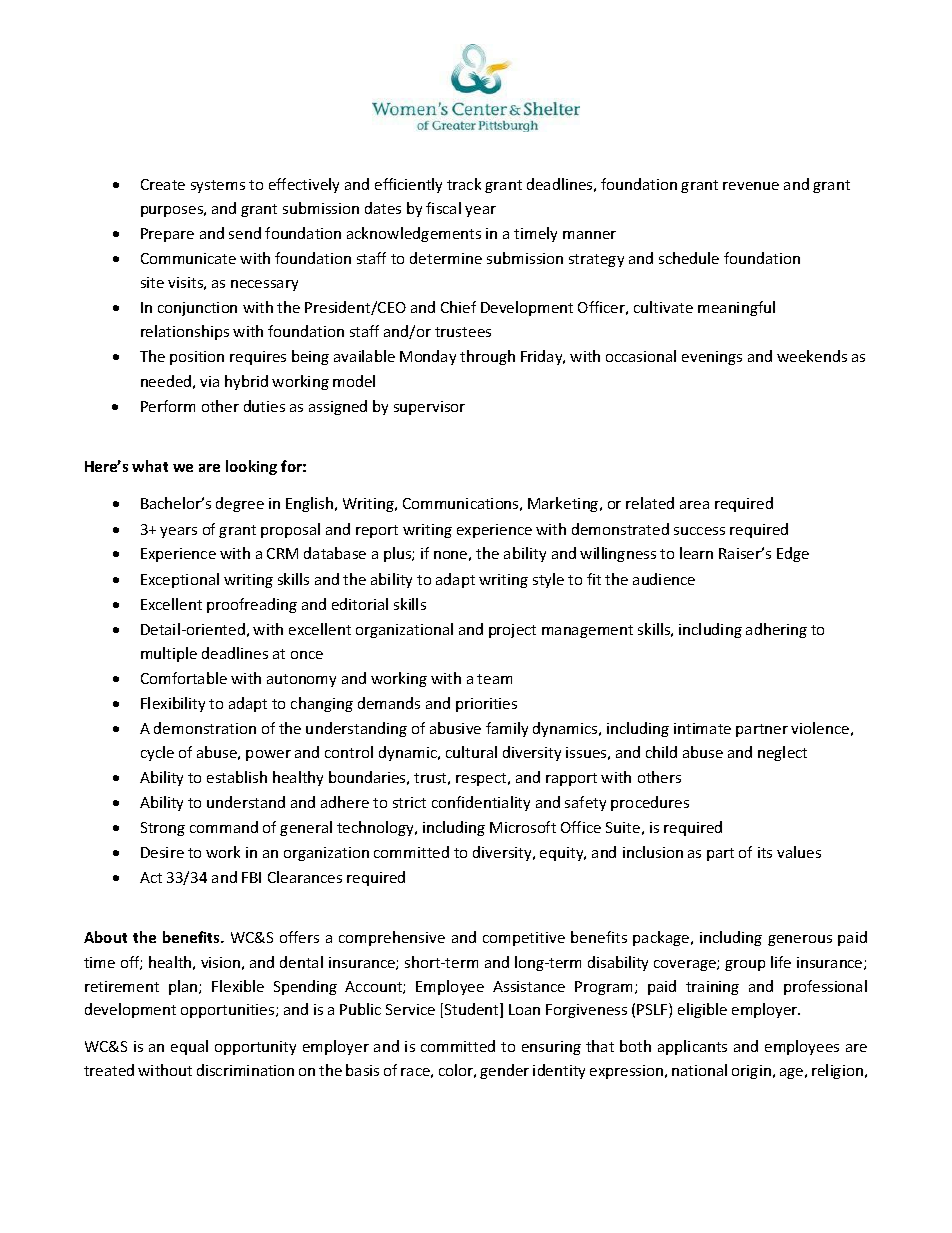 This screenshot has width=952, height=1233. Describe the element at coordinates (699, 531) in the screenshot. I see `success` at that location.
